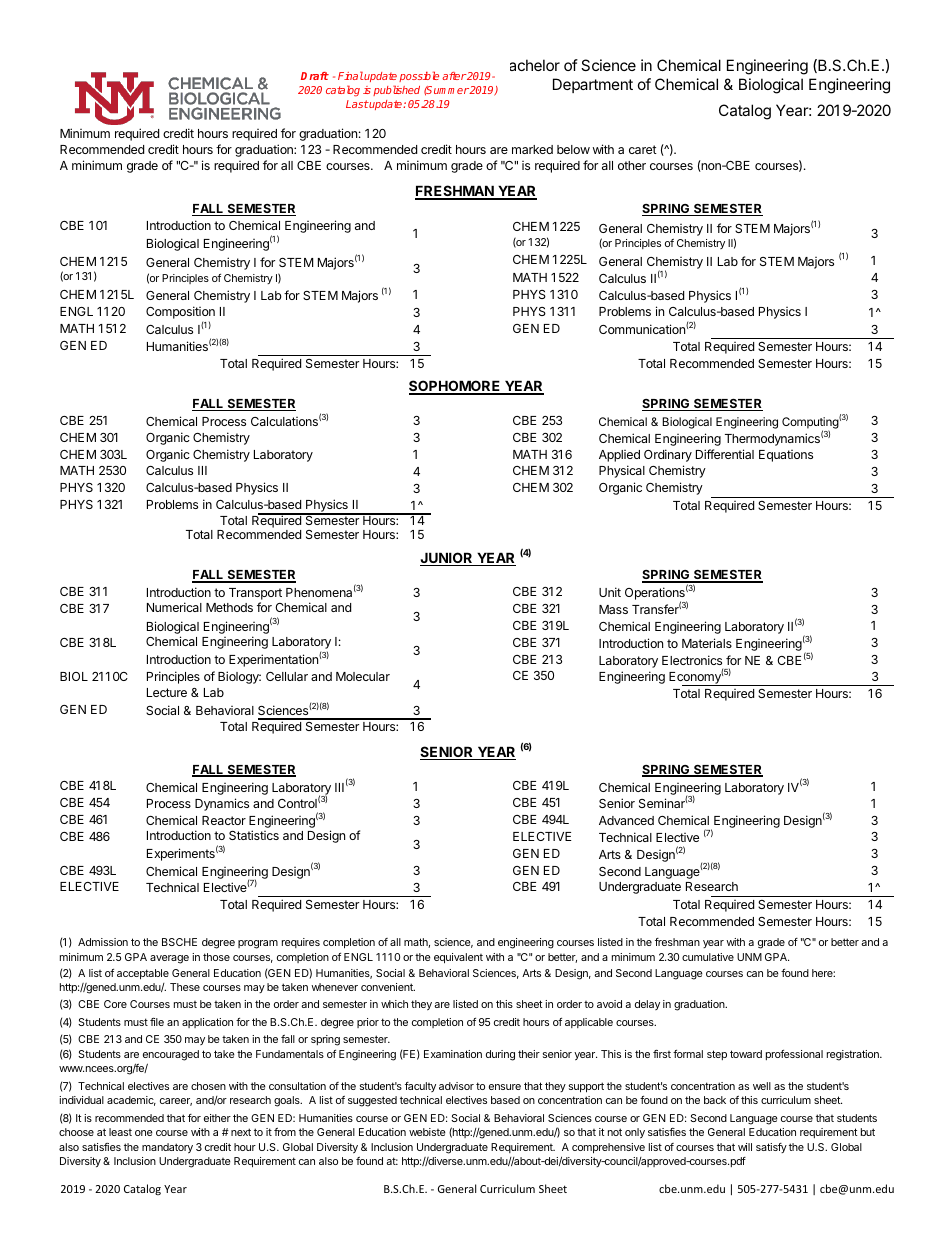 The image size is (952, 1233). I want to click on Electronics, so click(692, 660).
